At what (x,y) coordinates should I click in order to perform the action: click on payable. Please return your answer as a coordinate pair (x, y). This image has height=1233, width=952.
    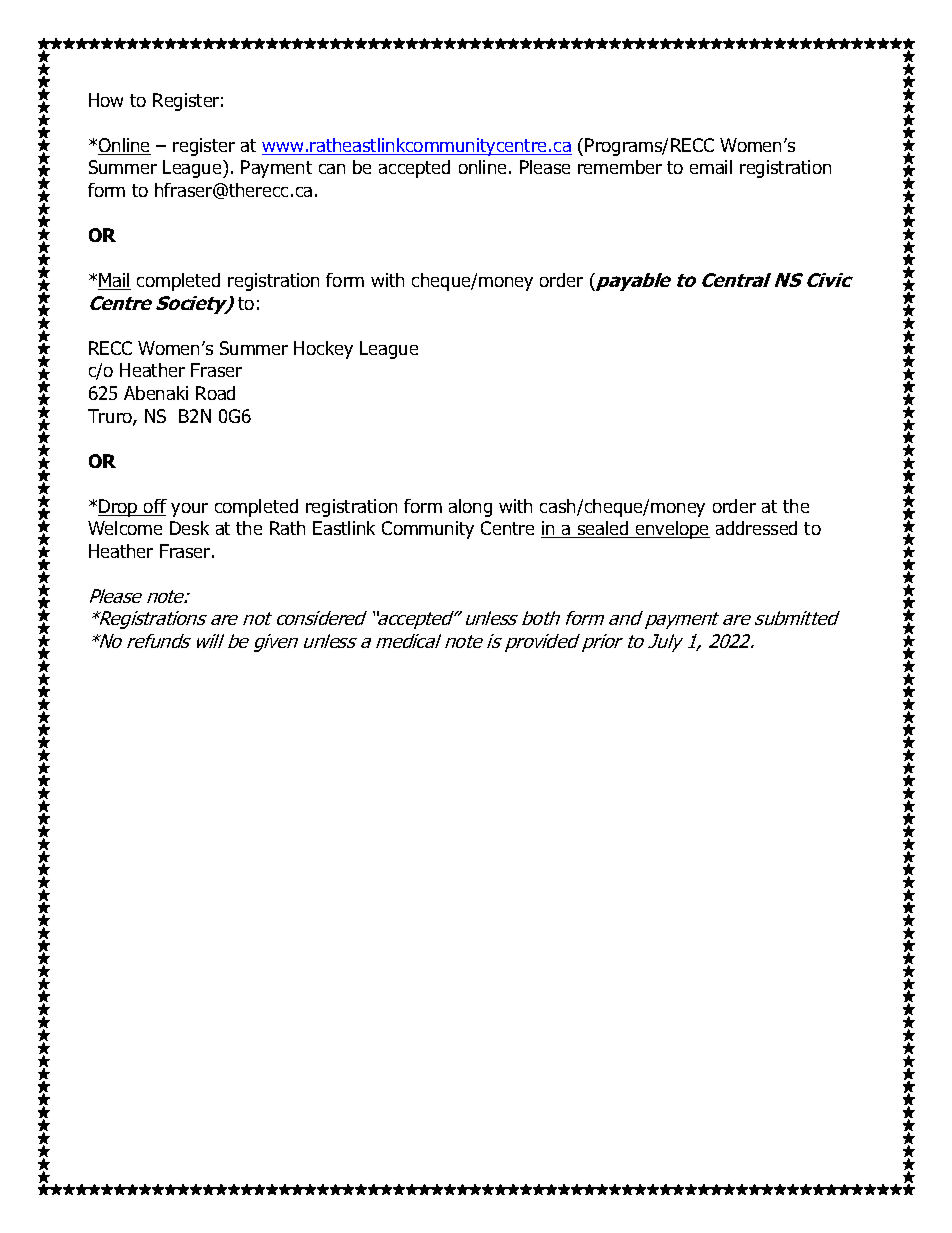
    Looking at the image, I should click on (632, 282).
